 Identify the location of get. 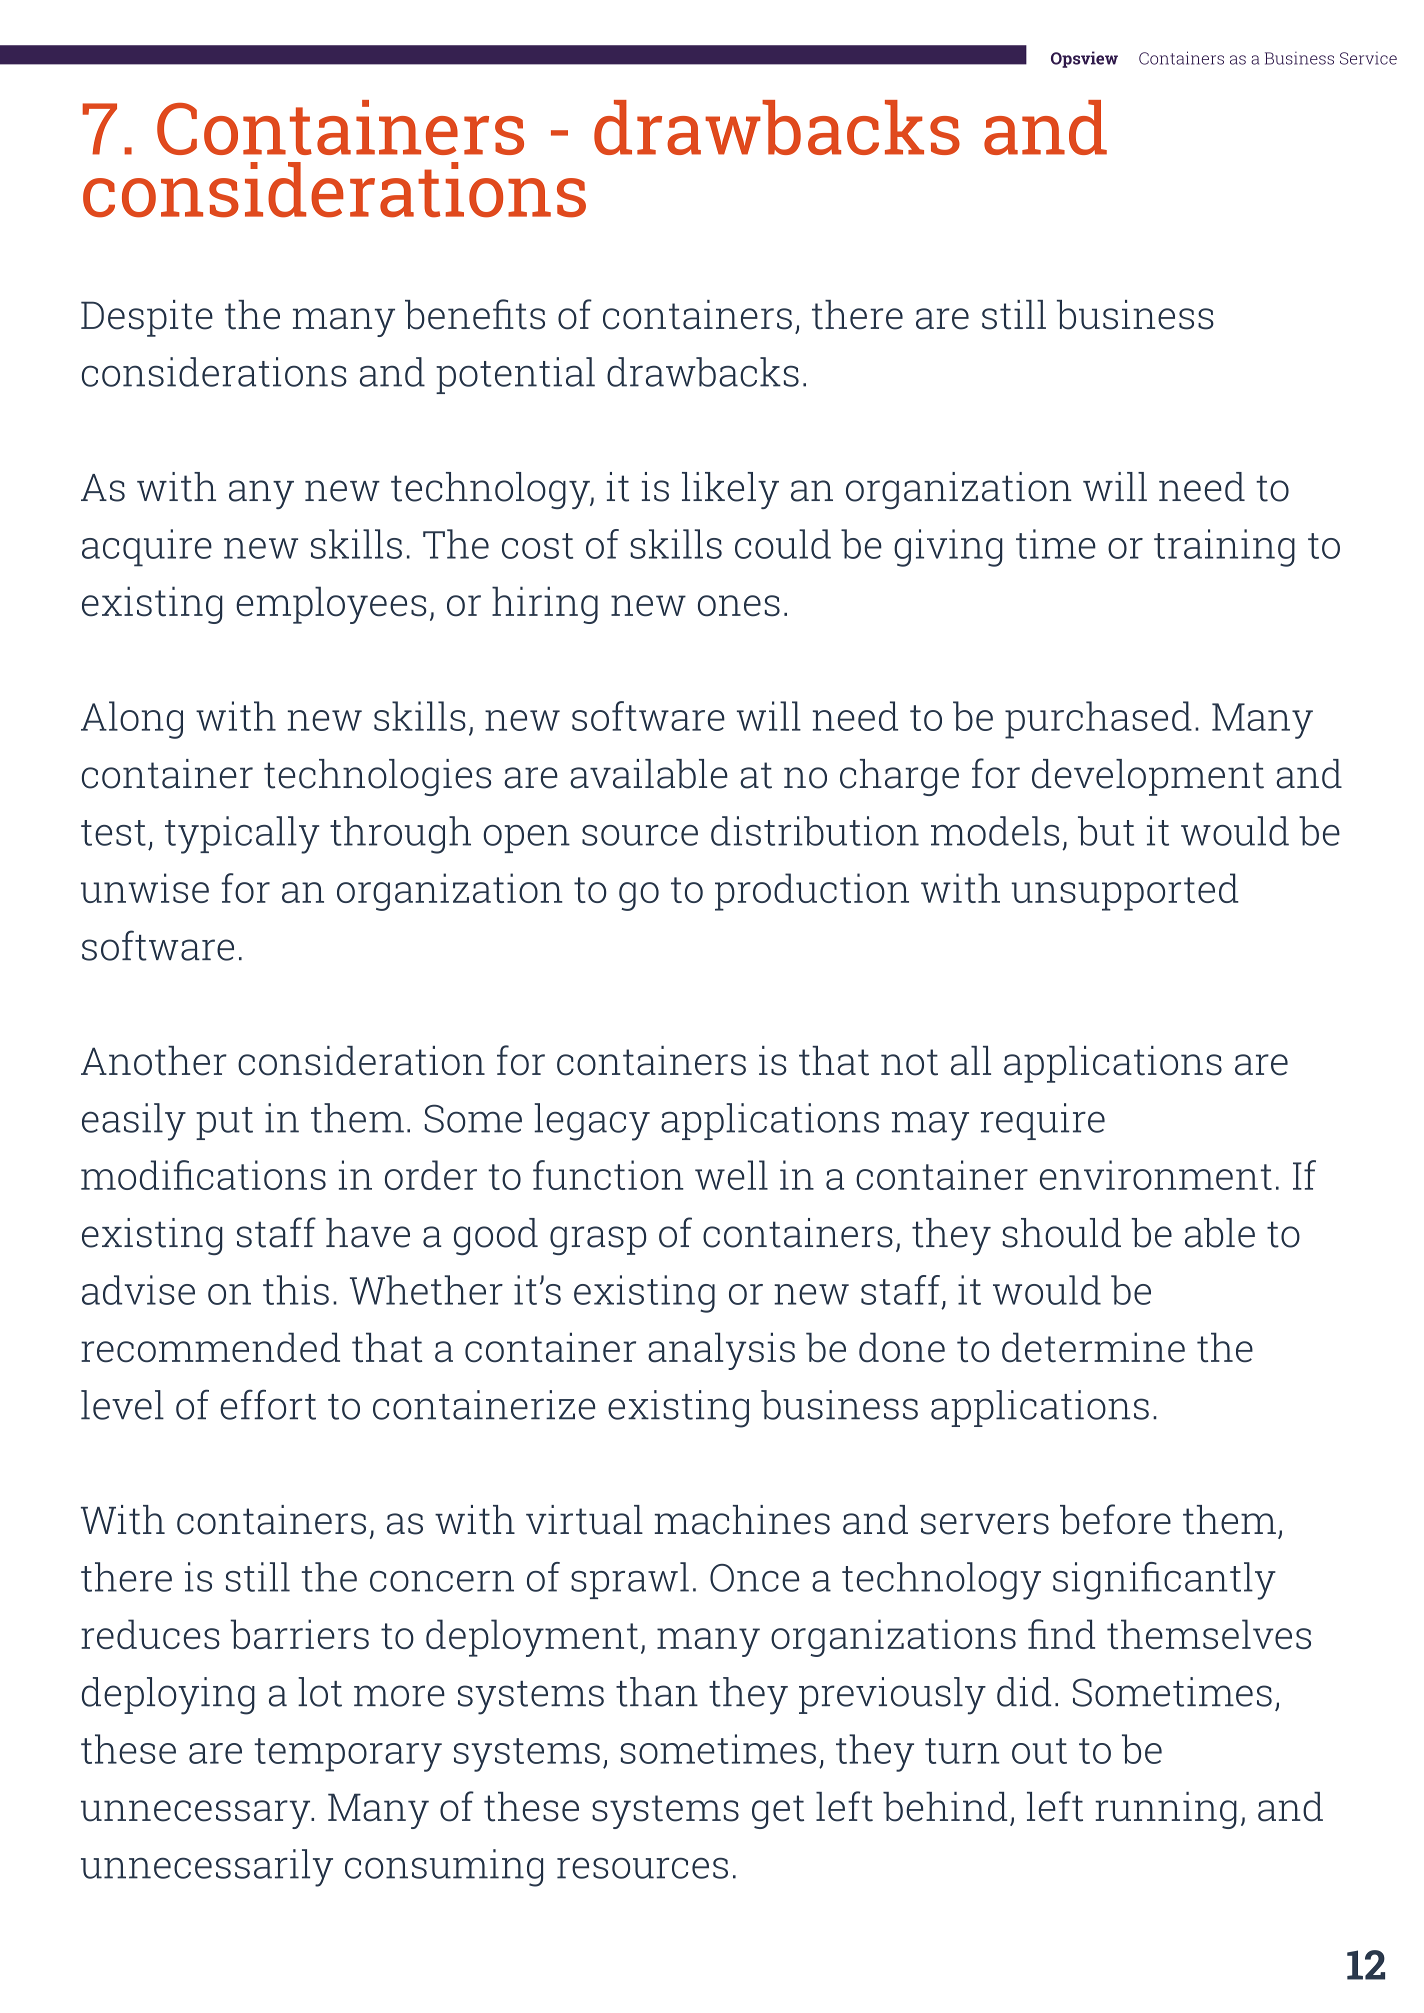
(778, 1812).
